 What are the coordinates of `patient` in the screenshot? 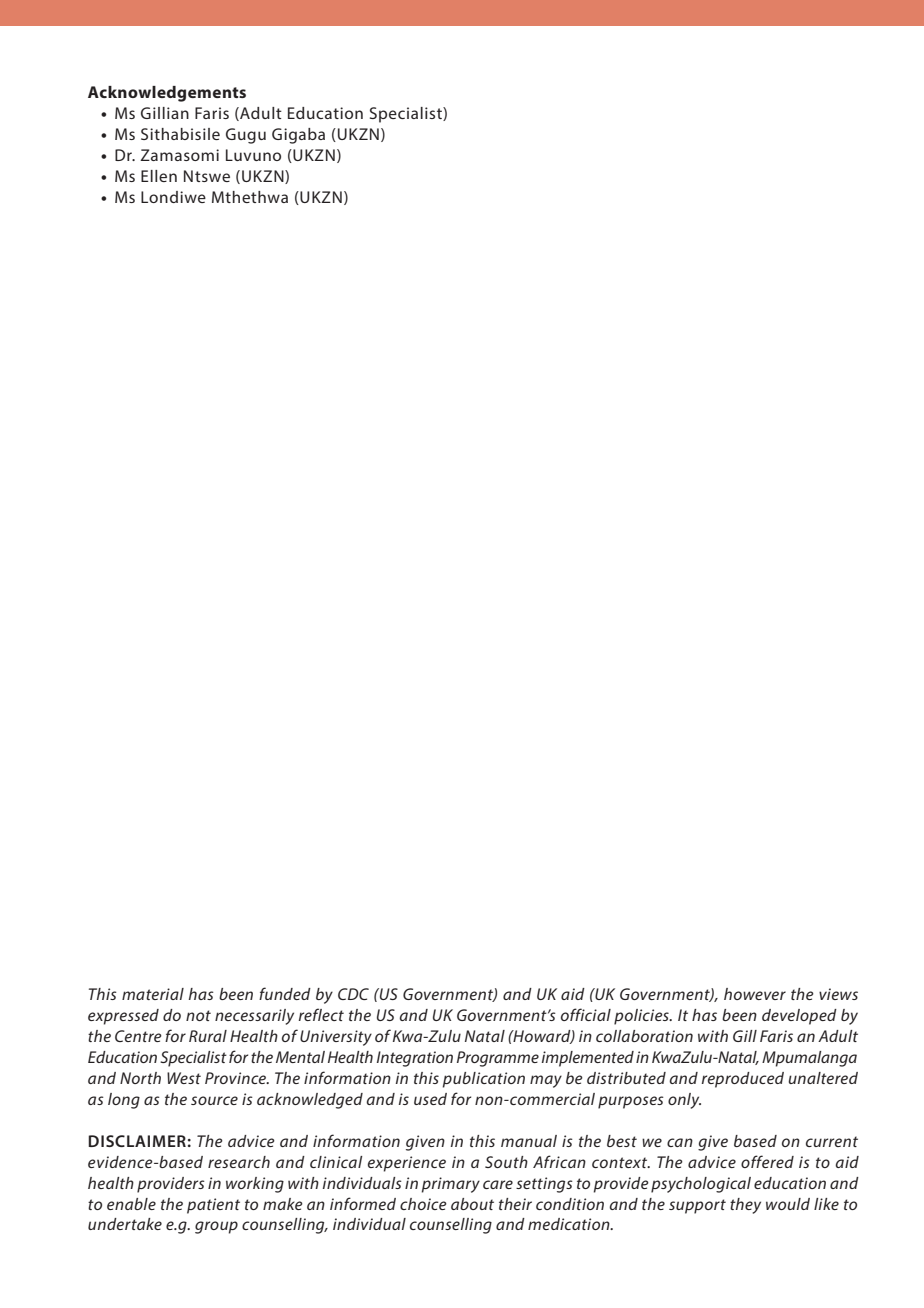 It's located at (213, 1206).
